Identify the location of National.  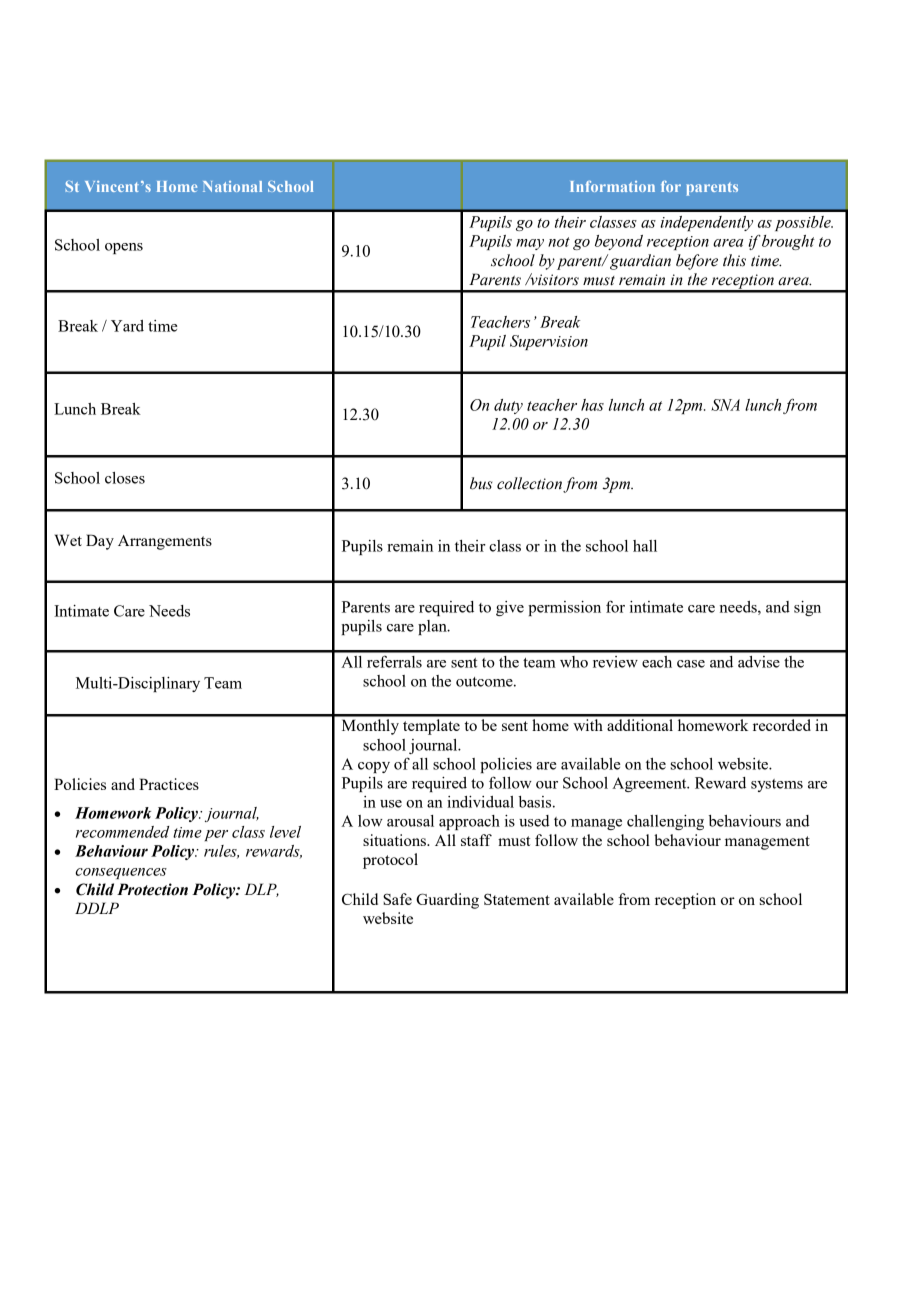
(232, 186).
